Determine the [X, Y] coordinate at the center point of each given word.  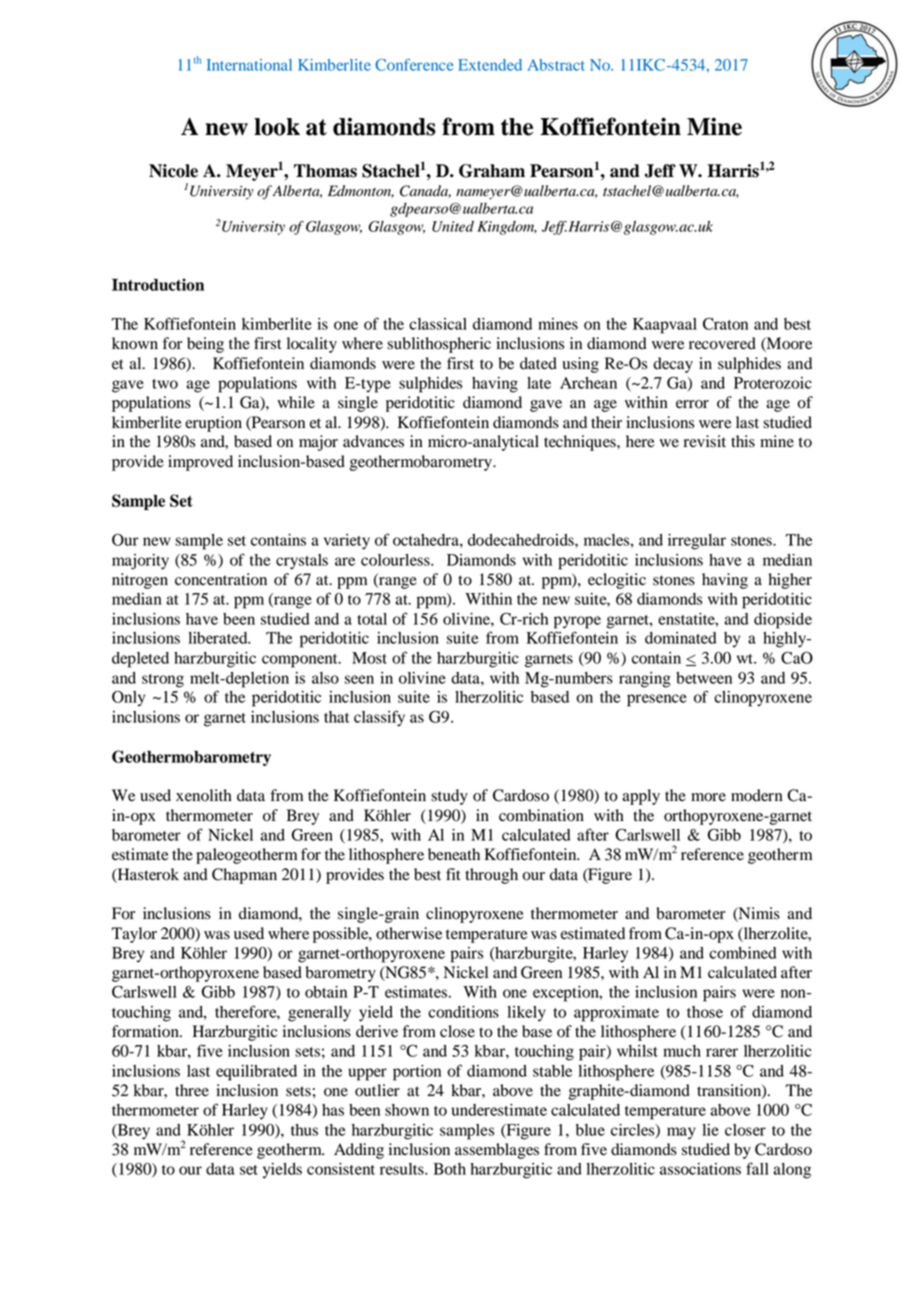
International [249, 65]
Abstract [556, 65]
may [681, 1133]
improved [200, 463]
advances [373, 441]
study [449, 797]
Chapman [244, 876]
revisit [705, 441]
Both [450, 1169]
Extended [490, 65]
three [192, 1090]
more [708, 797]
